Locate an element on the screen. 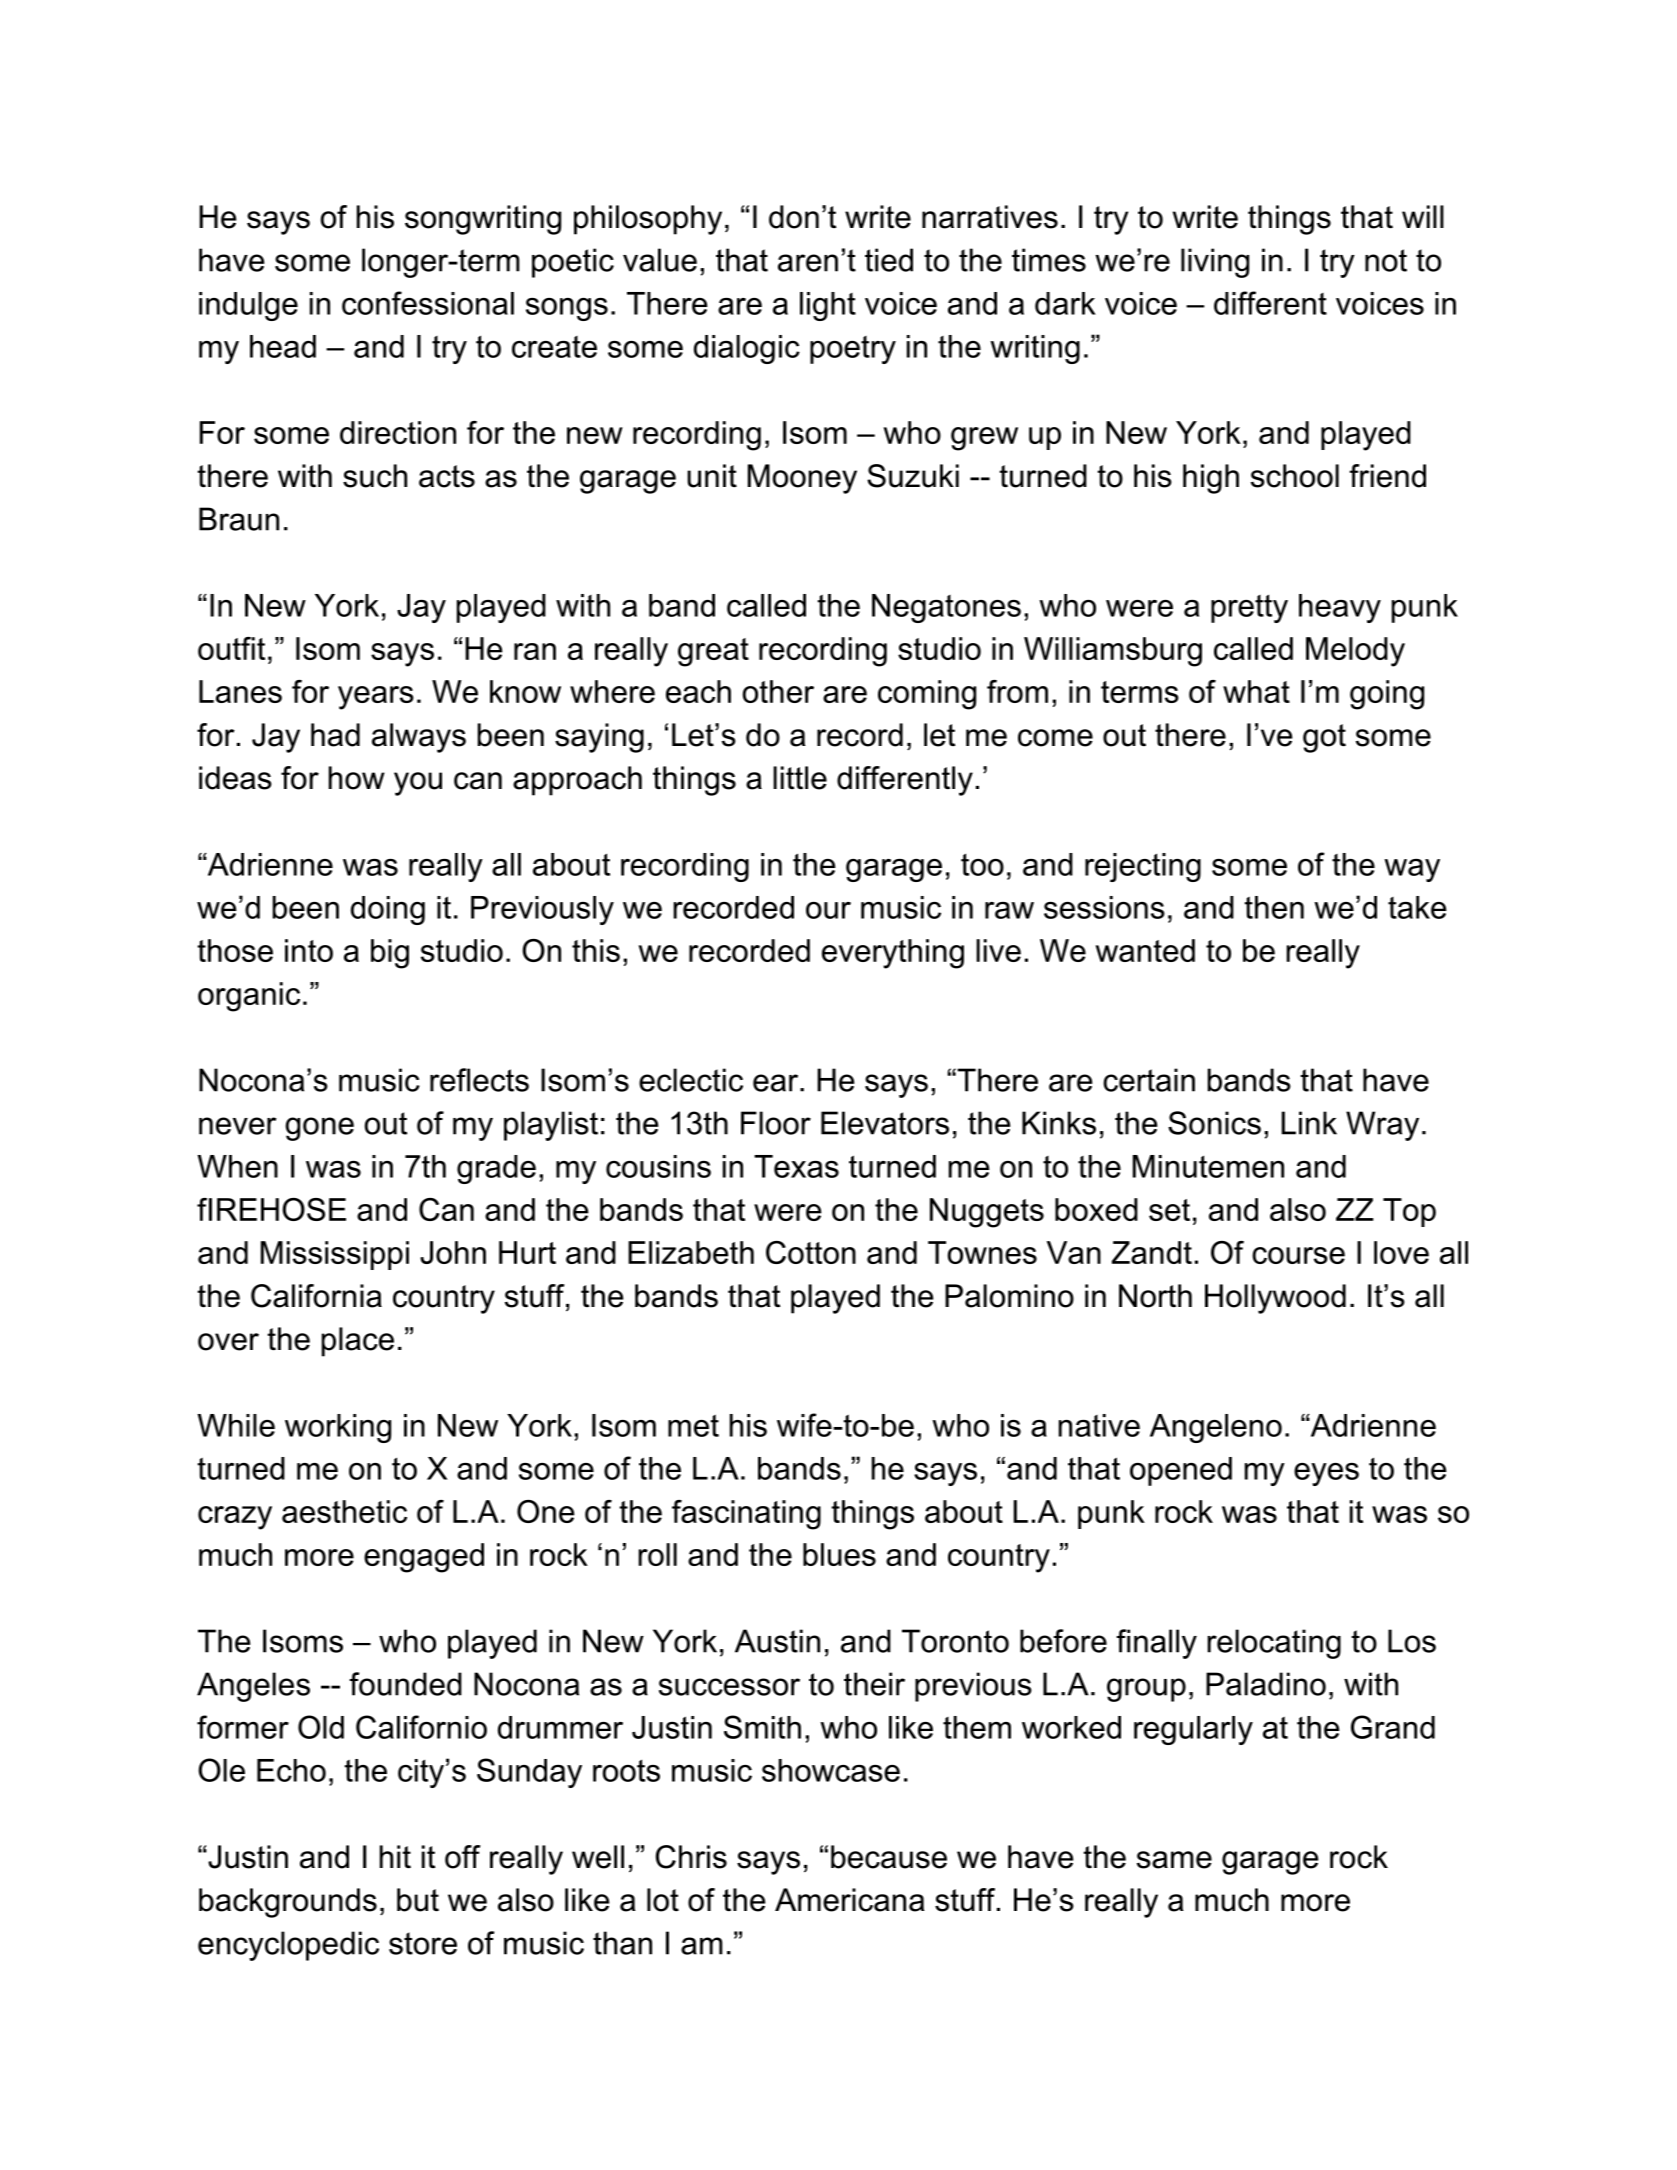  gone is located at coordinates (319, 1129).
